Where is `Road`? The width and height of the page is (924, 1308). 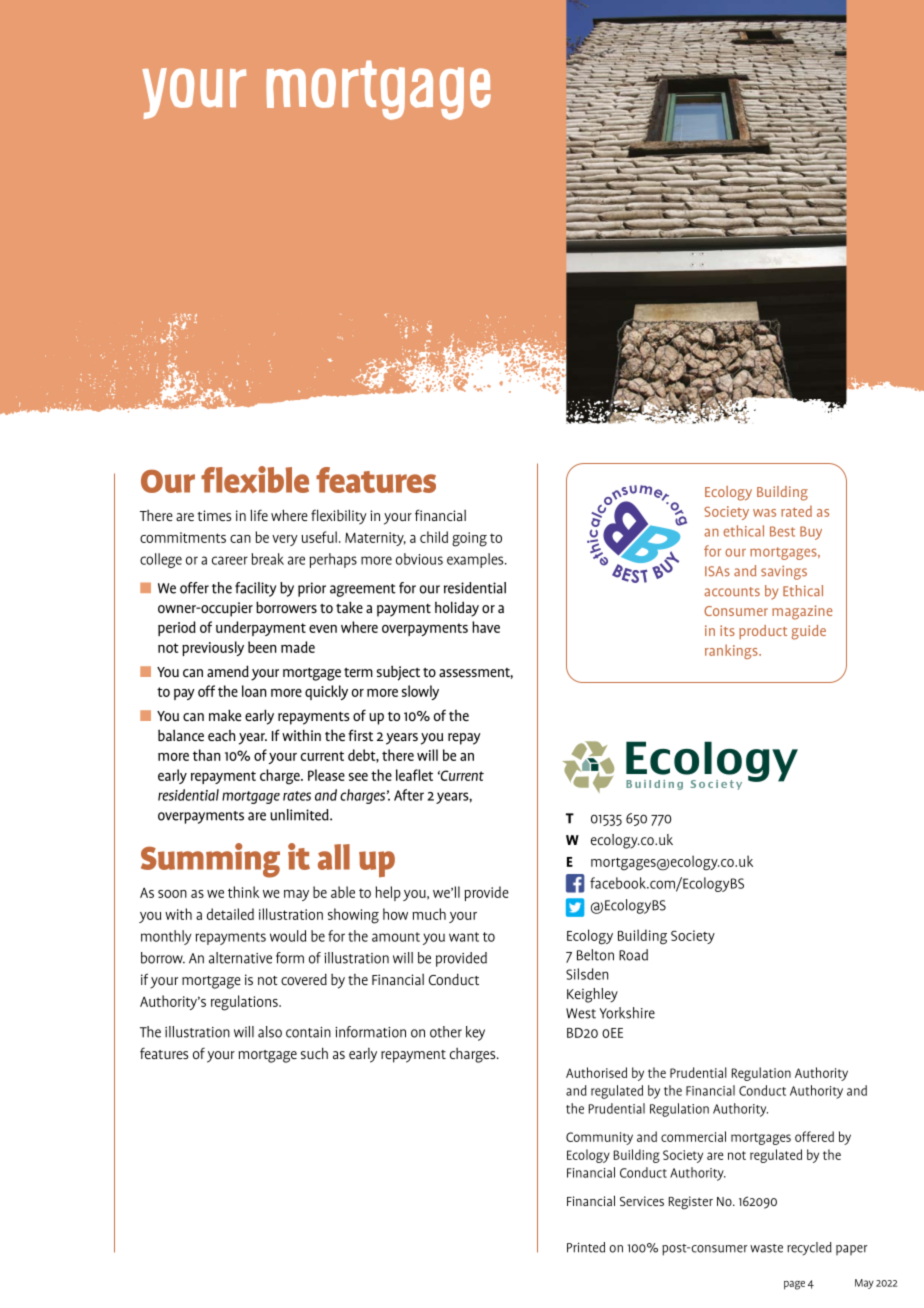 Road is located at coordinates (633, 955).
